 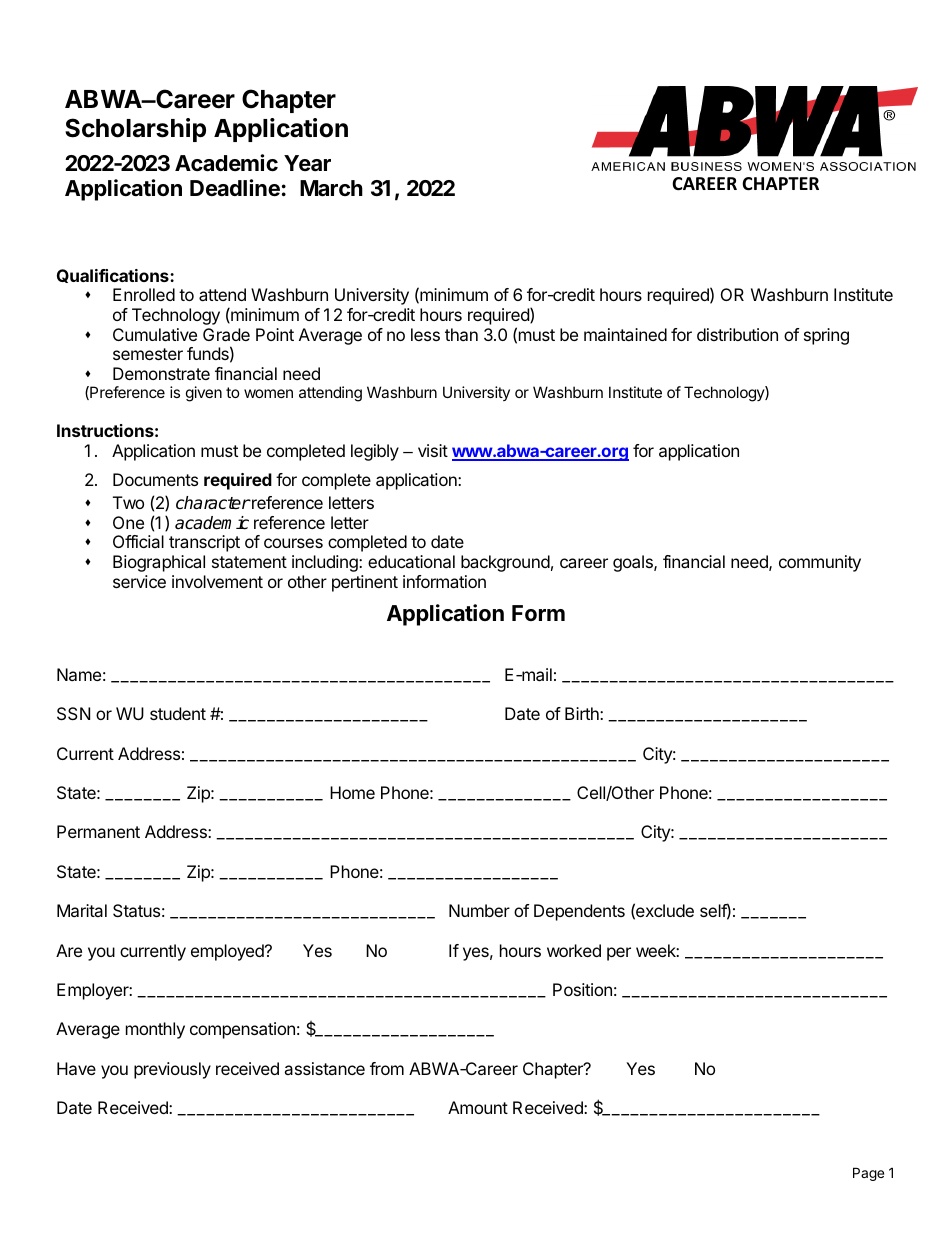 What do you see at coordinates (172, 1070) in the document?
I see `previously` at bounding box center [172, 1070].
